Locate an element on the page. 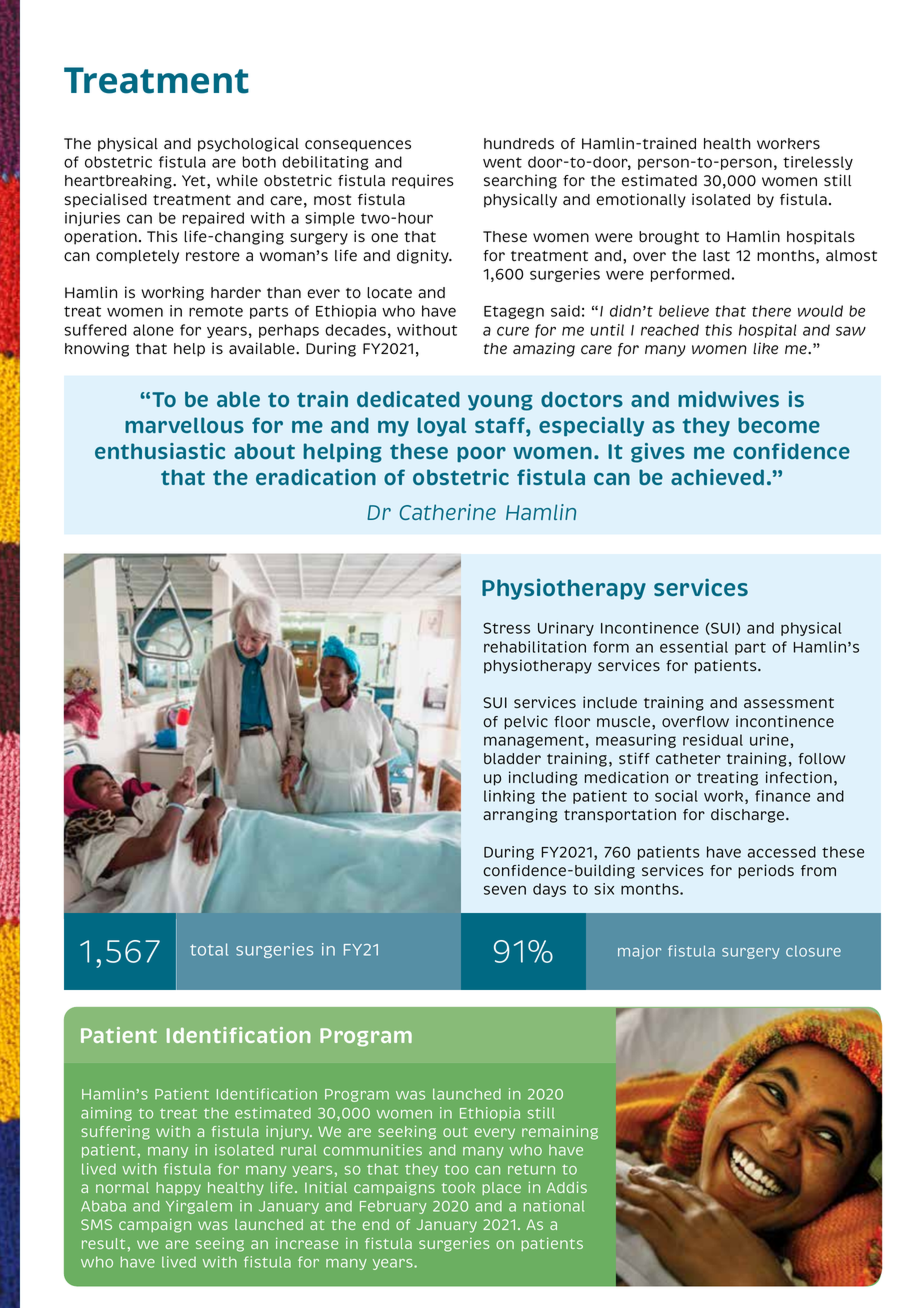 The height and width of the image is (1308, 924). closure is located at coordinates (813, 951).
